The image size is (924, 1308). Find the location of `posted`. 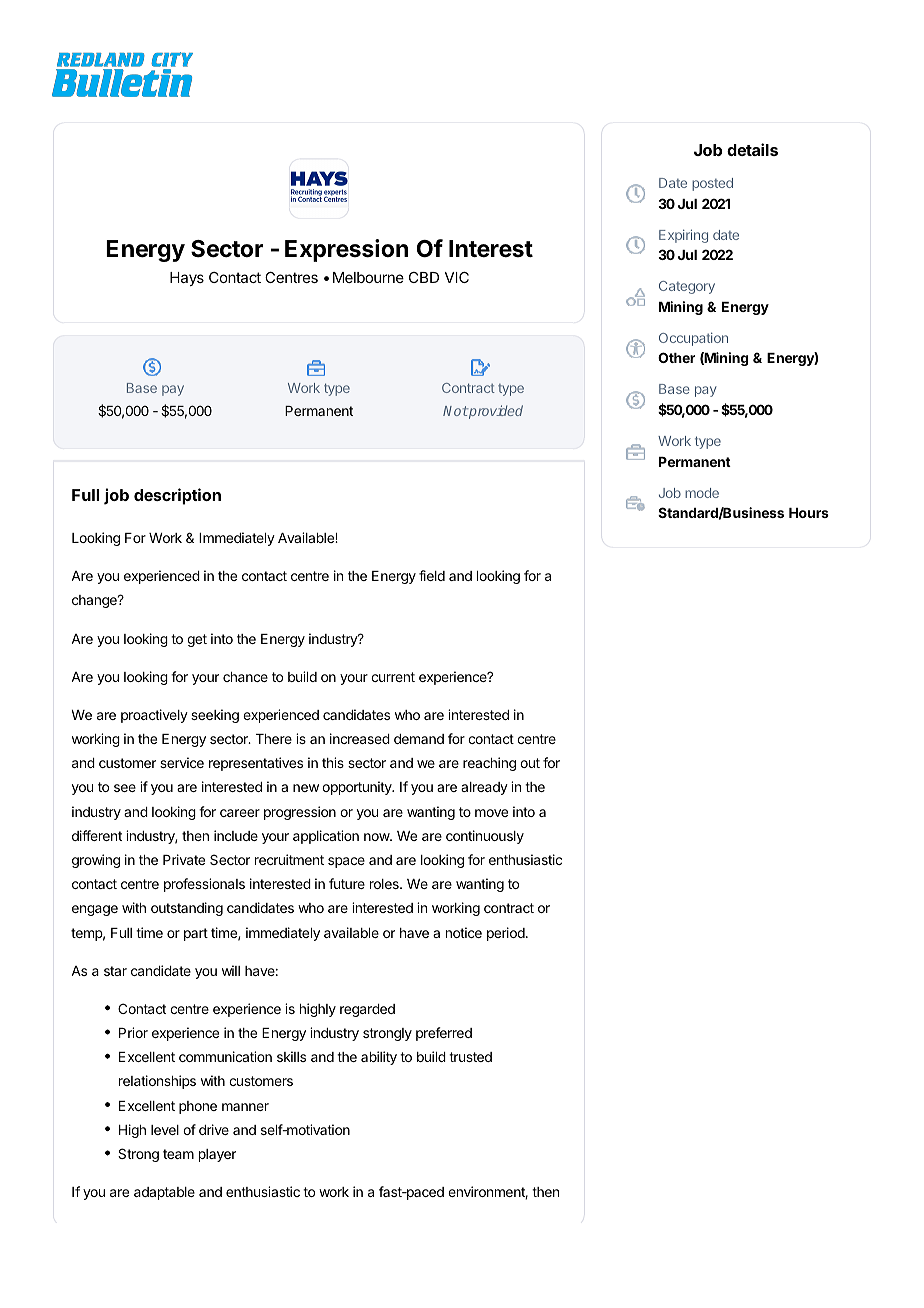

posted is located at coordinates (712, 184).
